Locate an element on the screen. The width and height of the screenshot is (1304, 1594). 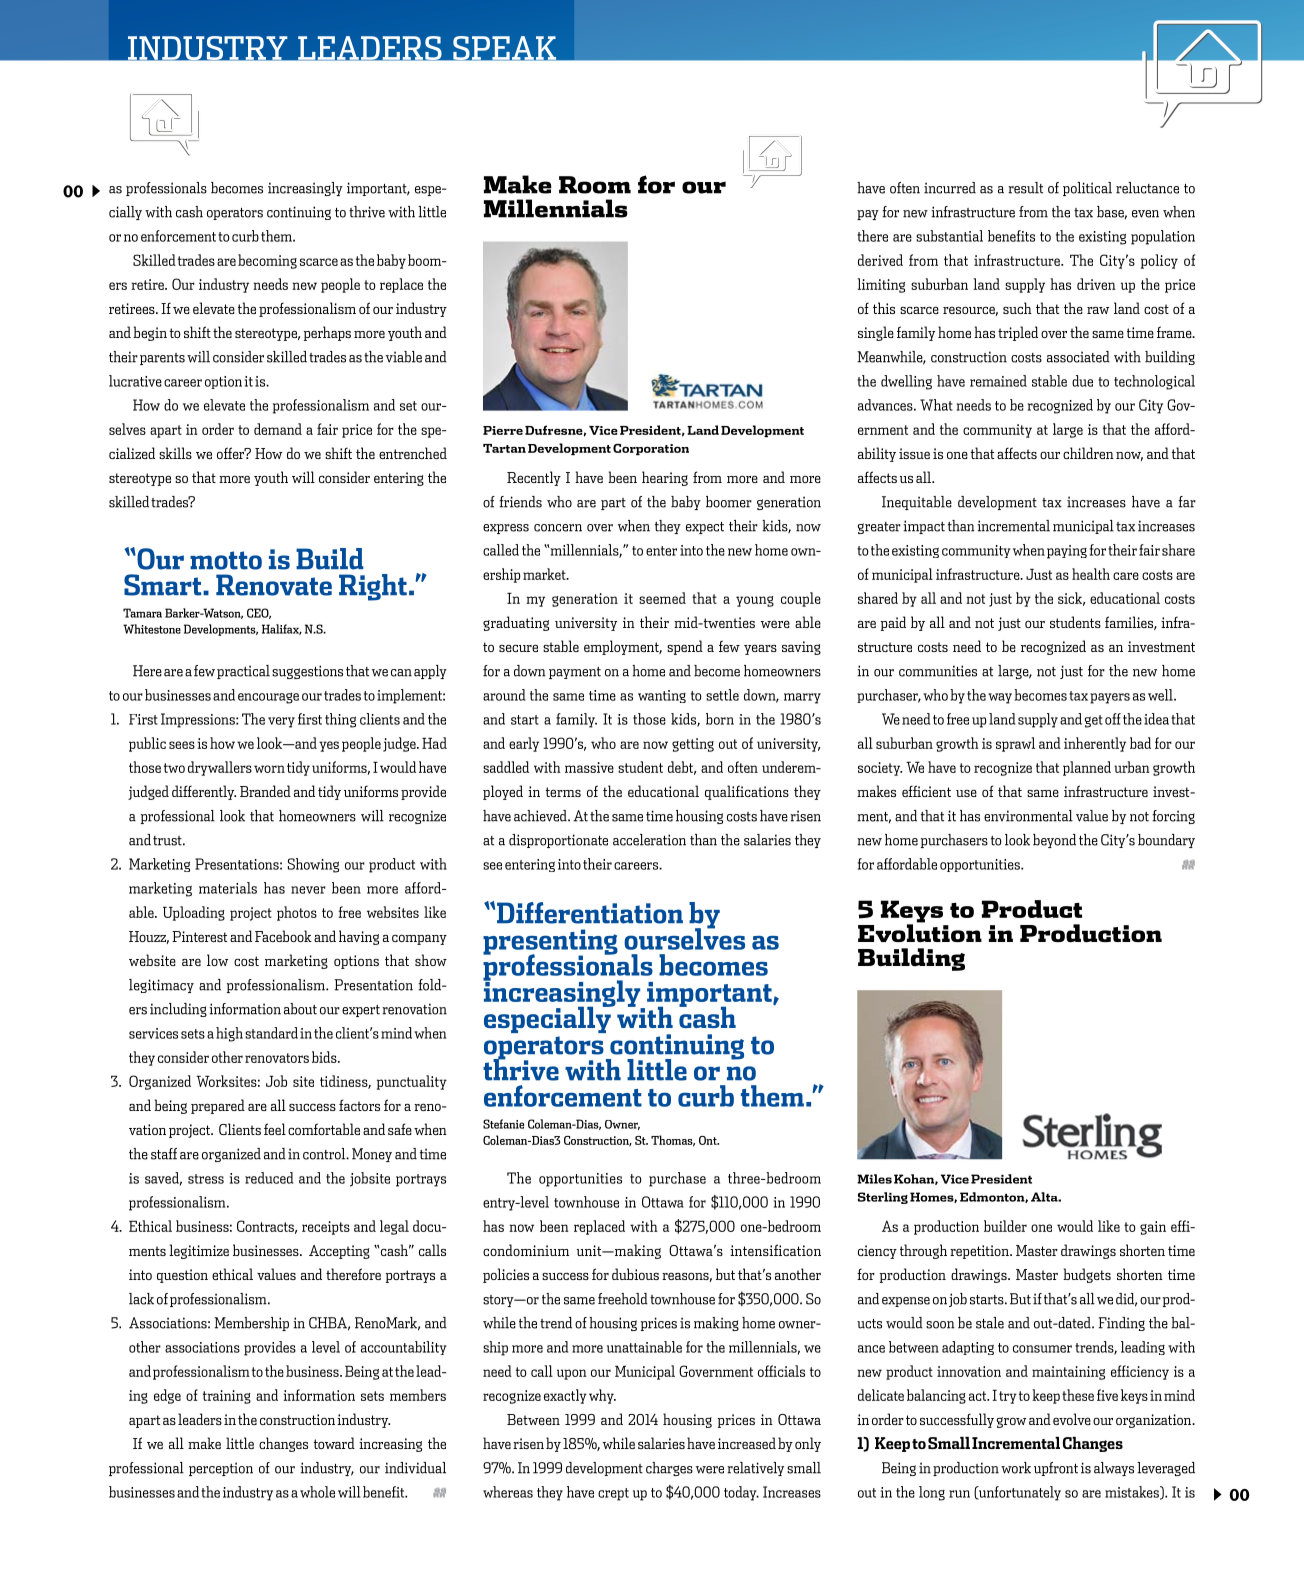
becoming is located at coordinates (267, 261).
